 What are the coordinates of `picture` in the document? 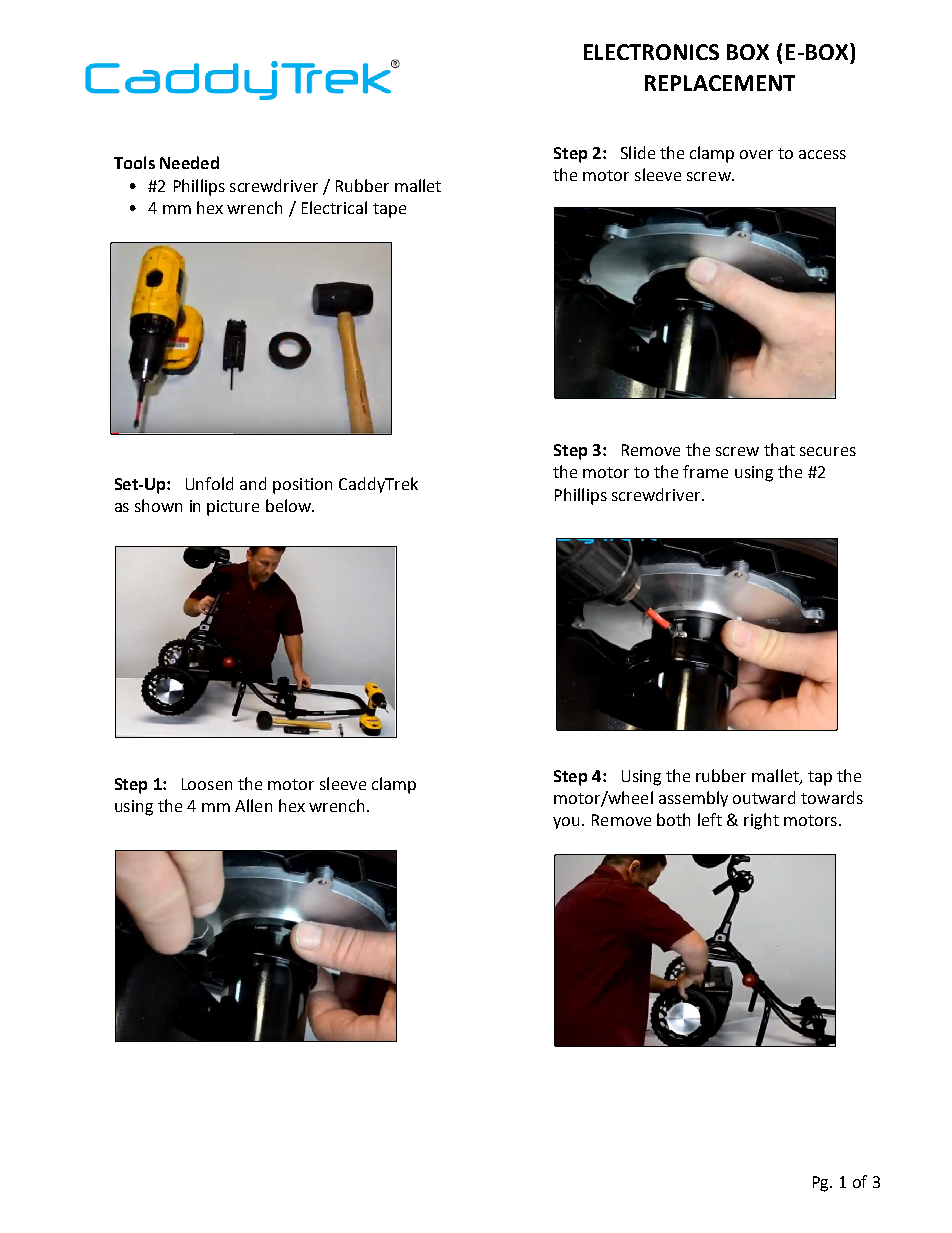 It's located at (233, 508).
